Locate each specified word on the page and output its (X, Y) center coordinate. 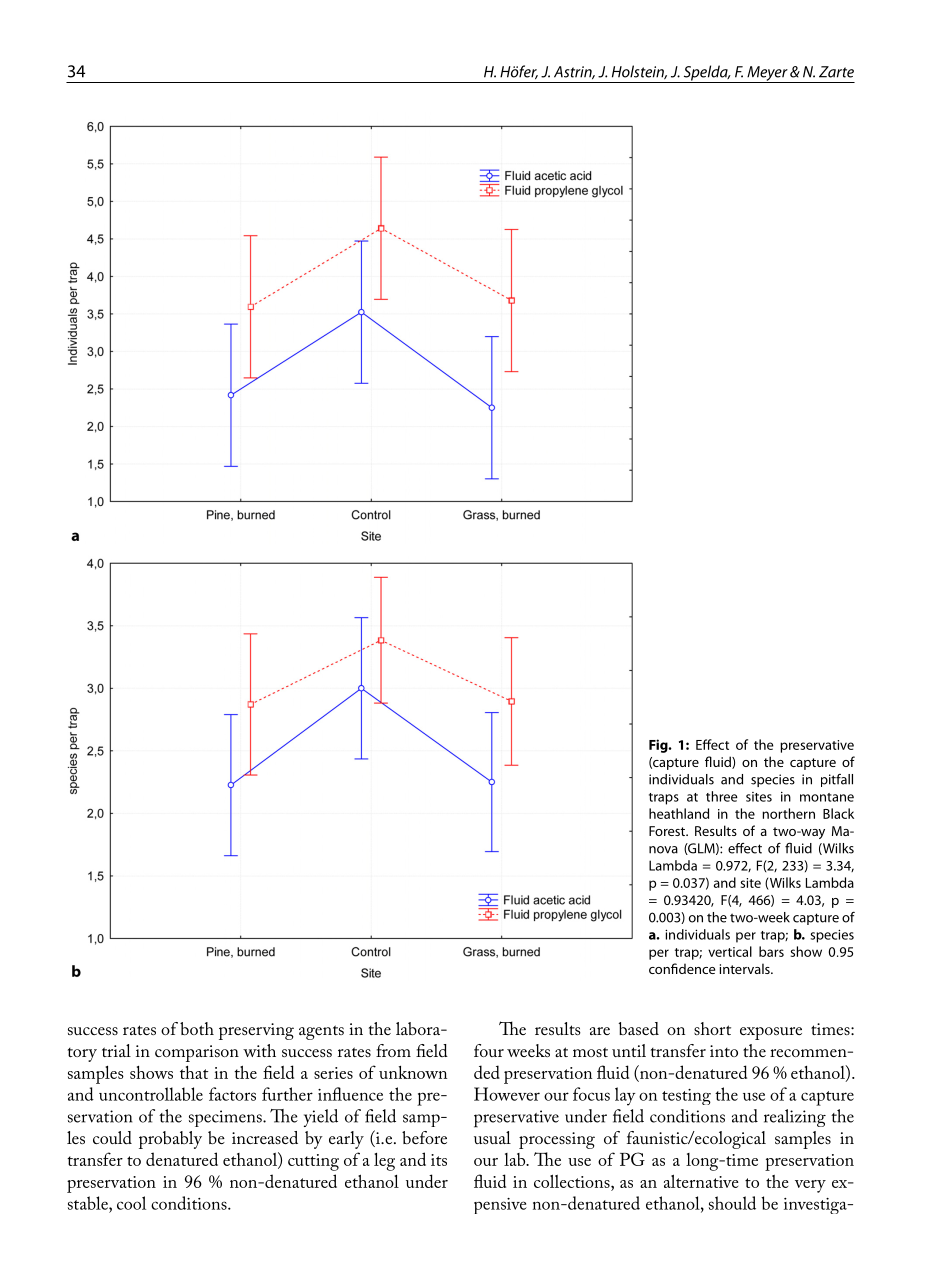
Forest (668, 831)
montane (827, 797)
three (722, 796)
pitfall (837, 780)
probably (170, 1140)
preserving (256, 1031)
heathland (679, 813)
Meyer (767, 74)
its (439, 1160)
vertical (730, 951)
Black (838, 813)
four (489, 1050)
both (197, 1028)
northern (788, 813)
